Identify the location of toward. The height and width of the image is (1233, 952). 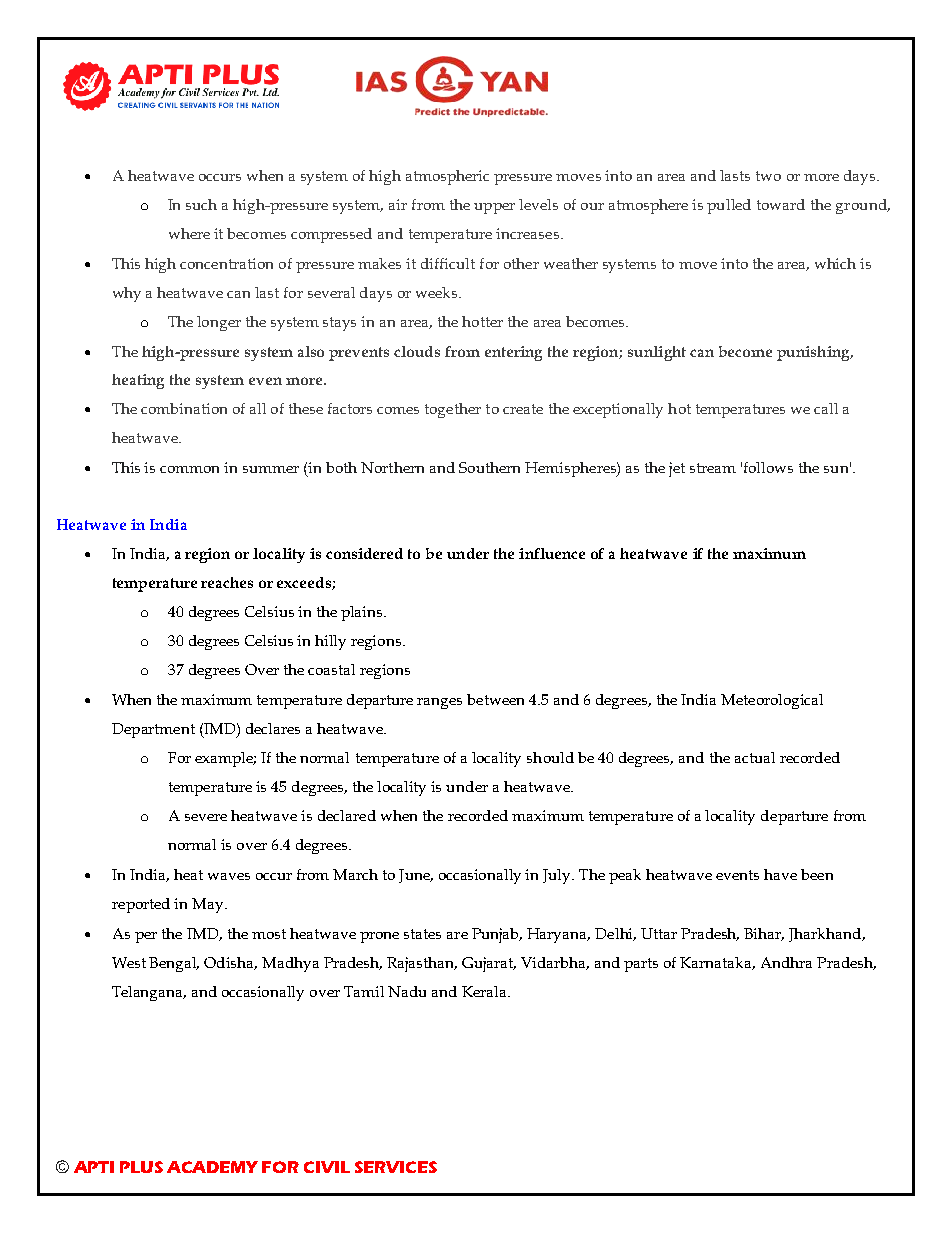
(781, 204).
